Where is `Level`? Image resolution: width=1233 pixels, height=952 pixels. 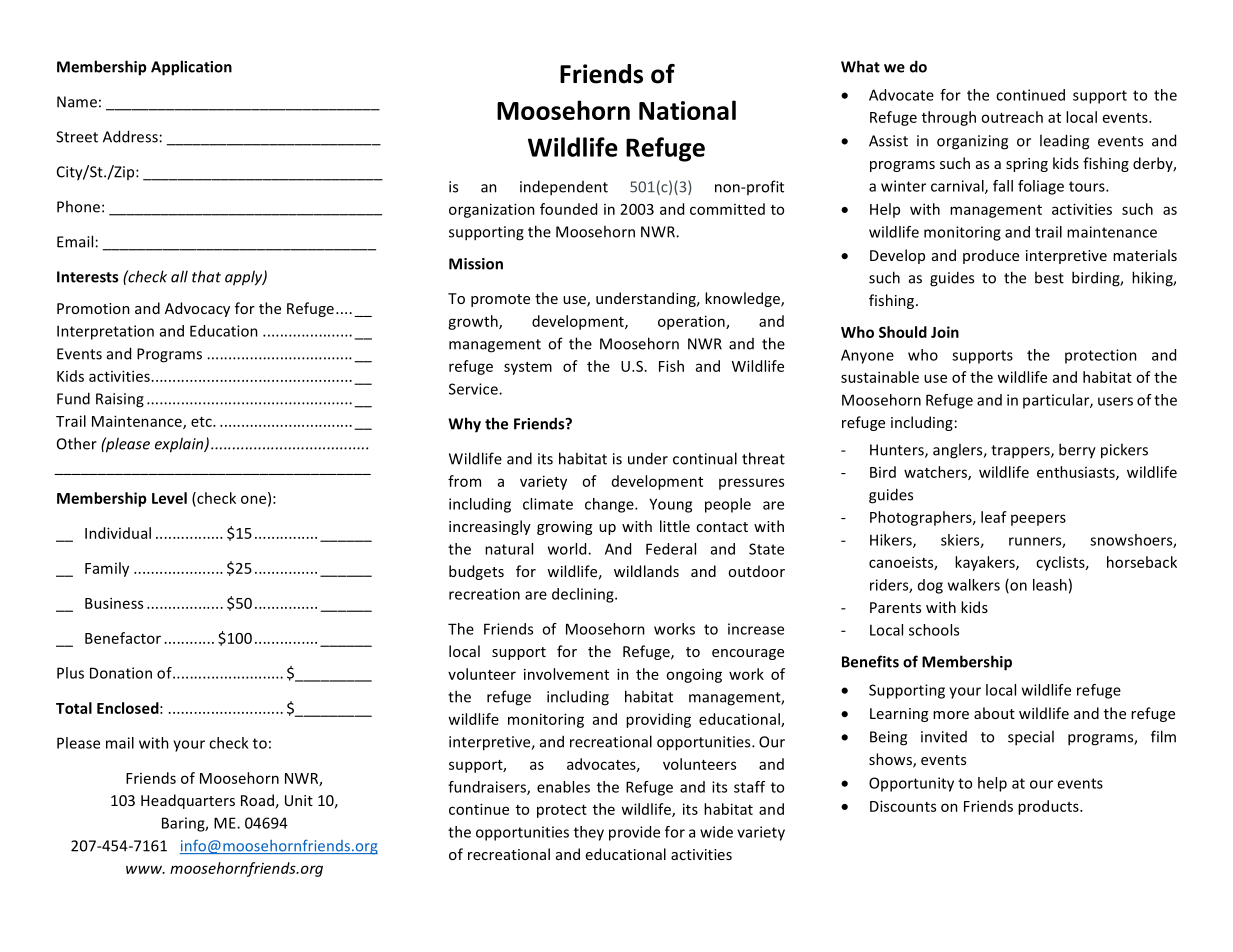 Level is located at coordinates (169, 498).
